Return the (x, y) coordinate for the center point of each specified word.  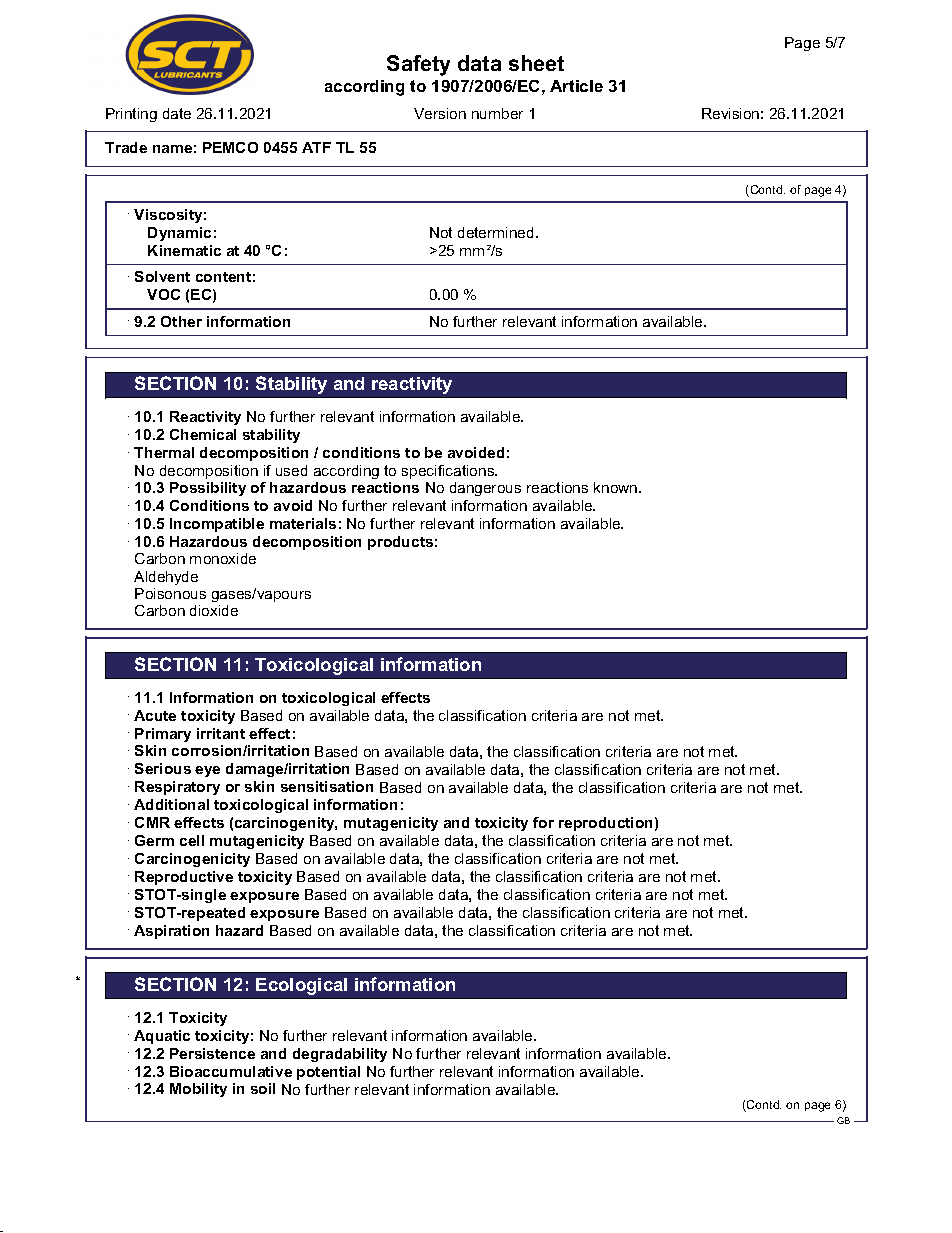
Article (576, 86)
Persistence (212, 1053)
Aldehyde (166, 578)
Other (181, 321)
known (617, 487)
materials (303, 523)
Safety (418, 65)
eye (207, 771)
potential (328, 1073)
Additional (171, 804)
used (291, 470)
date (177, 113)
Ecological (301, 986)
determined (495, 232)
